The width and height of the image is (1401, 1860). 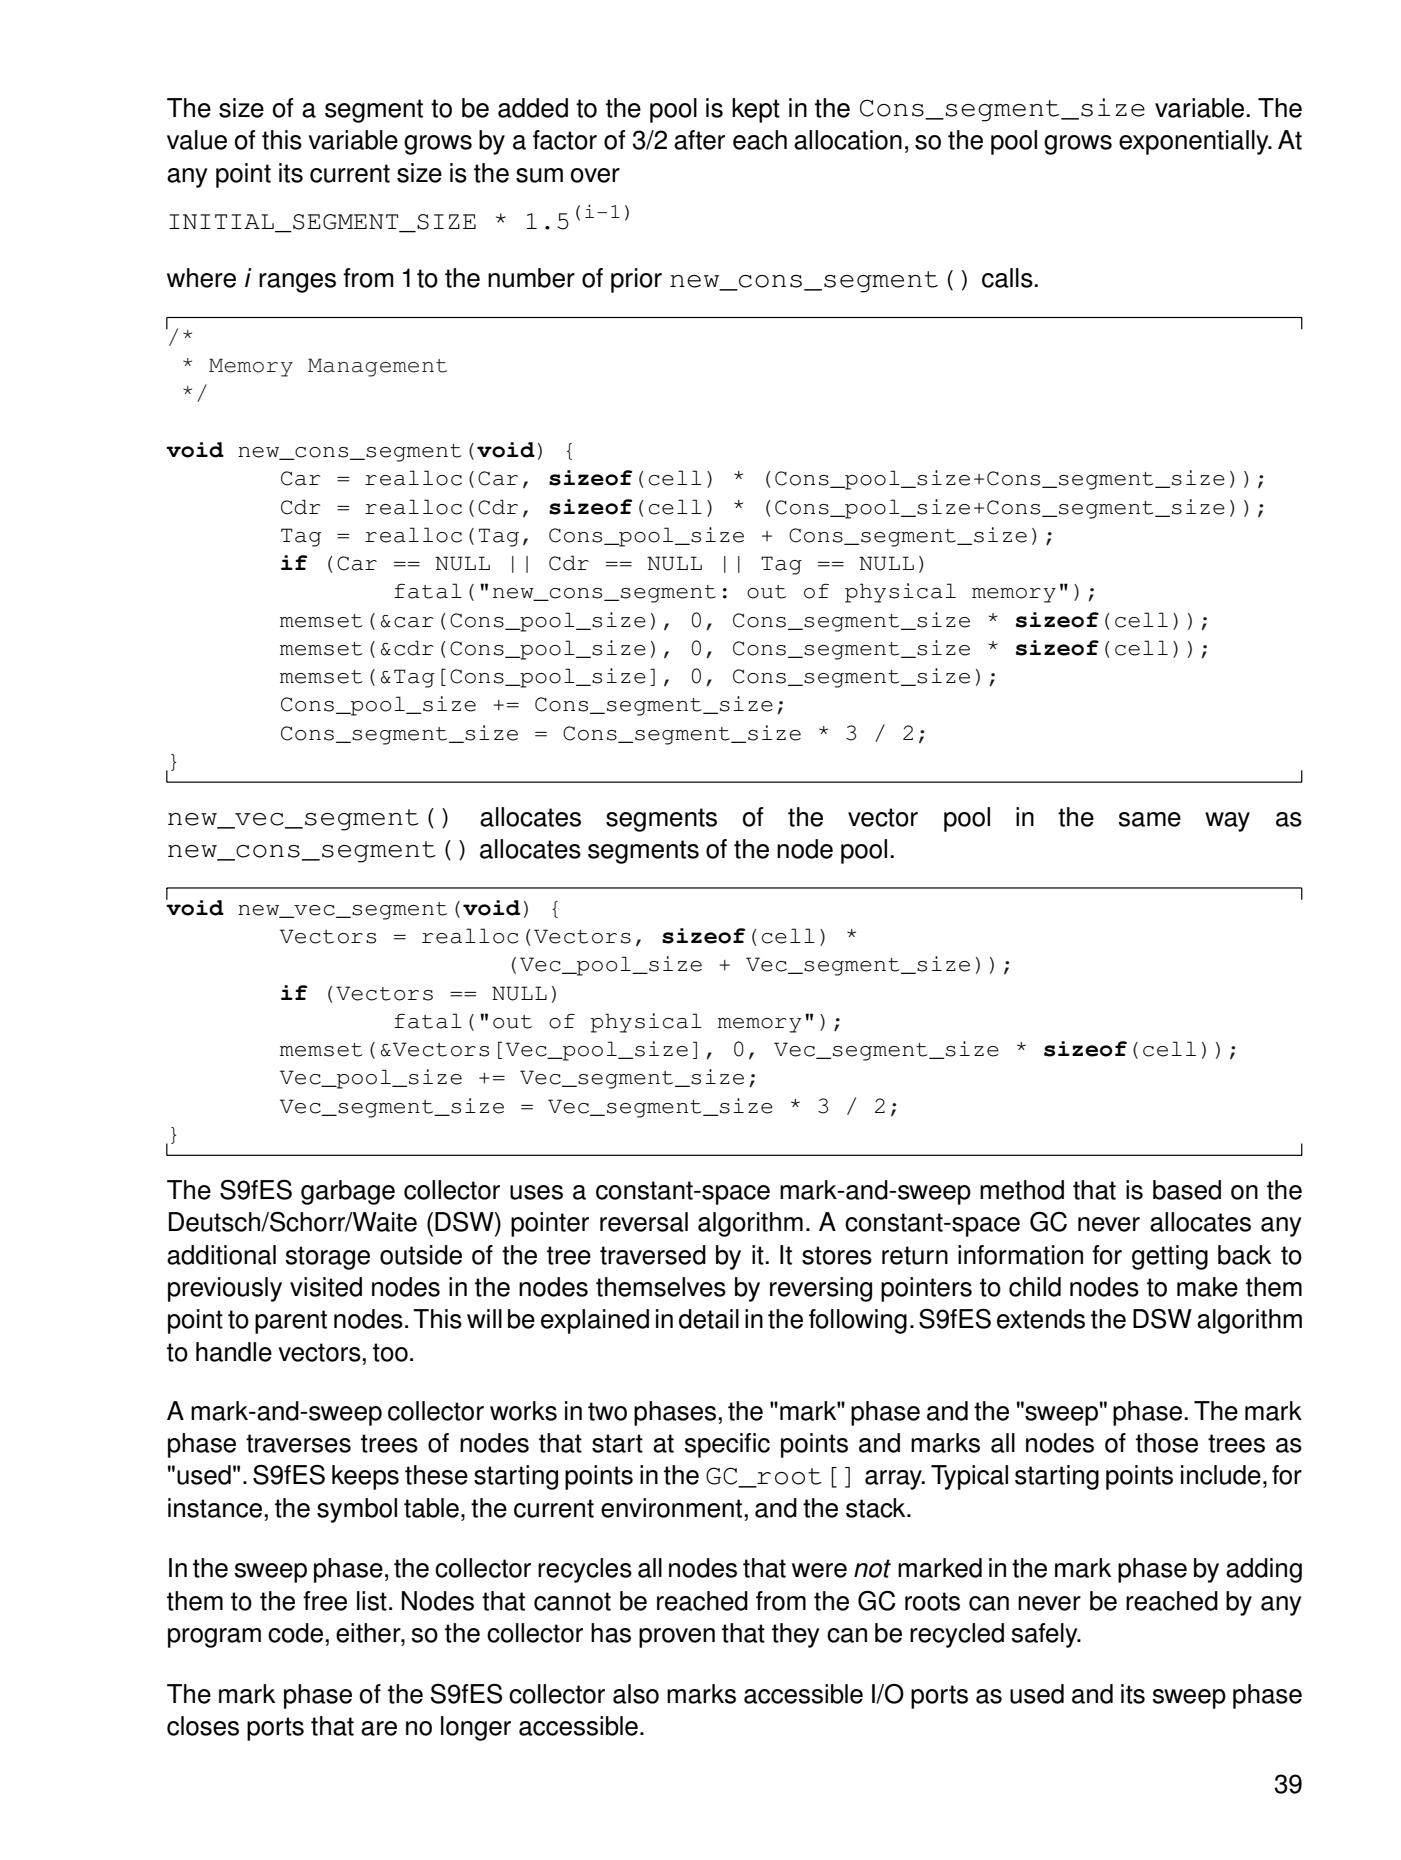 What do you see at coordinates (644, 1222) in the image?
I see `reversal` at bounding box center [644, 1222].
